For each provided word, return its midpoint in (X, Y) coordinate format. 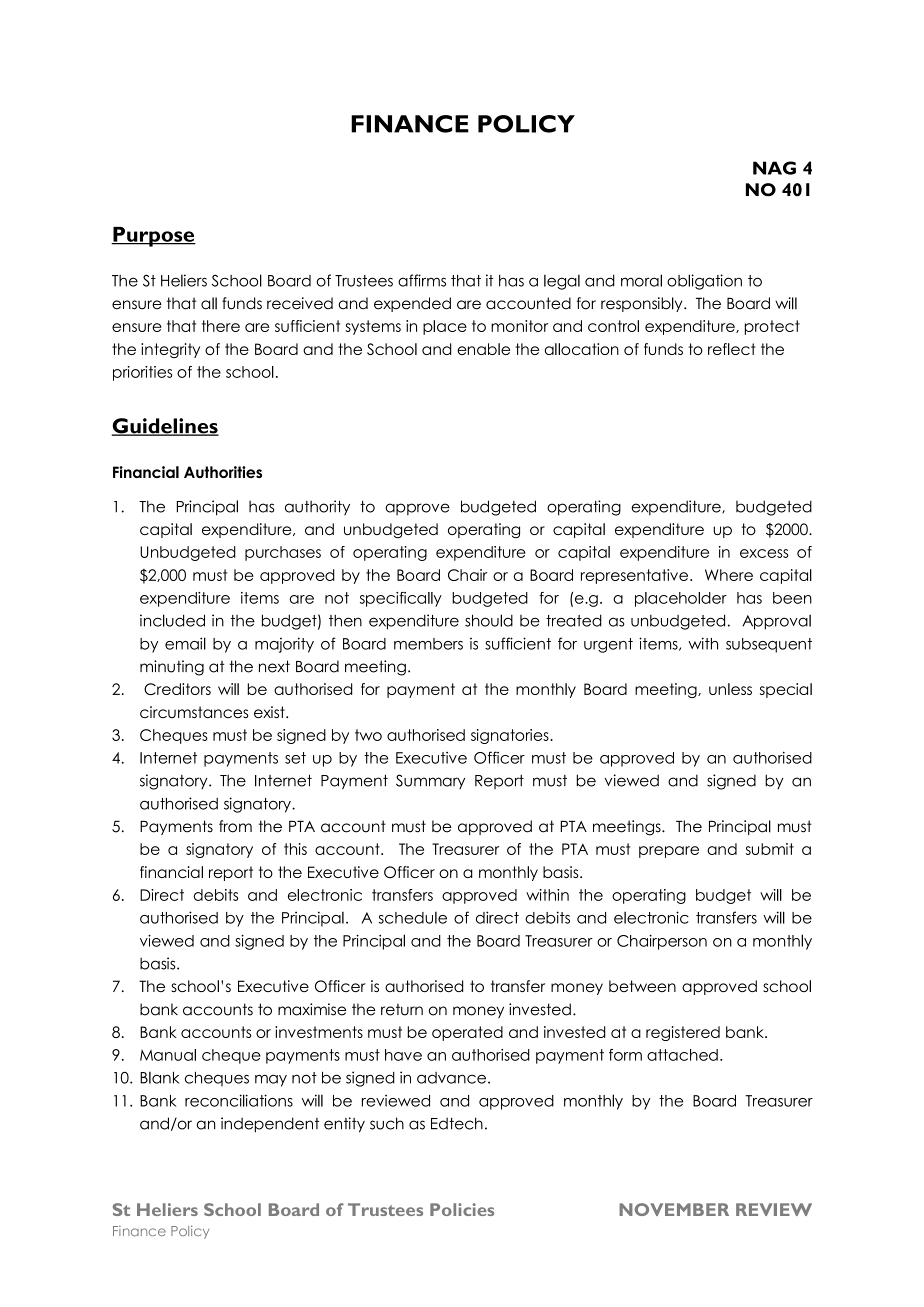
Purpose (153, 237)
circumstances (194, 712)
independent (270, 1125)
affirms (422, 280)
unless (730, 689)
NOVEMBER (674, 1209)
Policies (462, 1209)
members (428, 644)
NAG (774, 168)
